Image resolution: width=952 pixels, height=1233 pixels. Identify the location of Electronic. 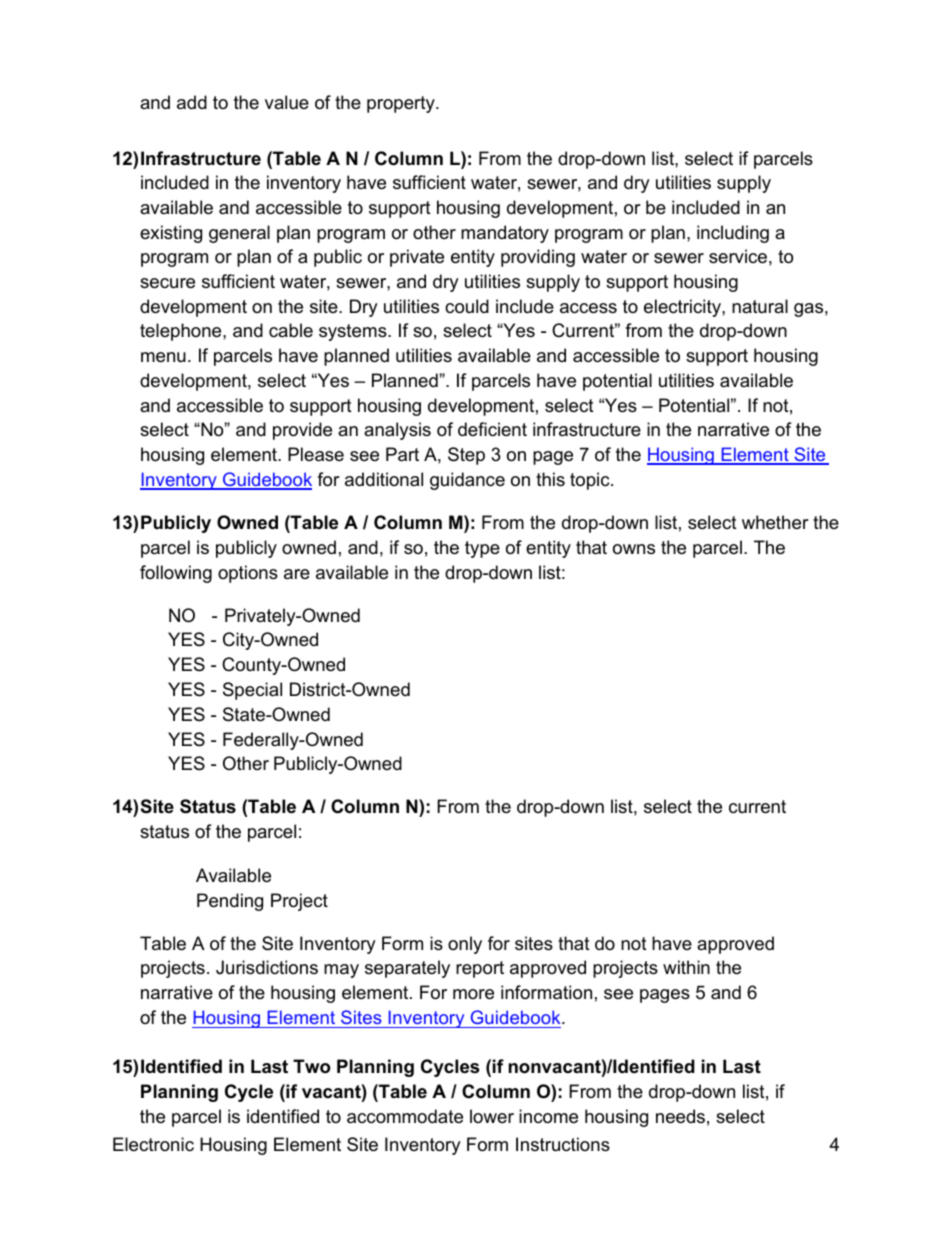
(153, 1144).
